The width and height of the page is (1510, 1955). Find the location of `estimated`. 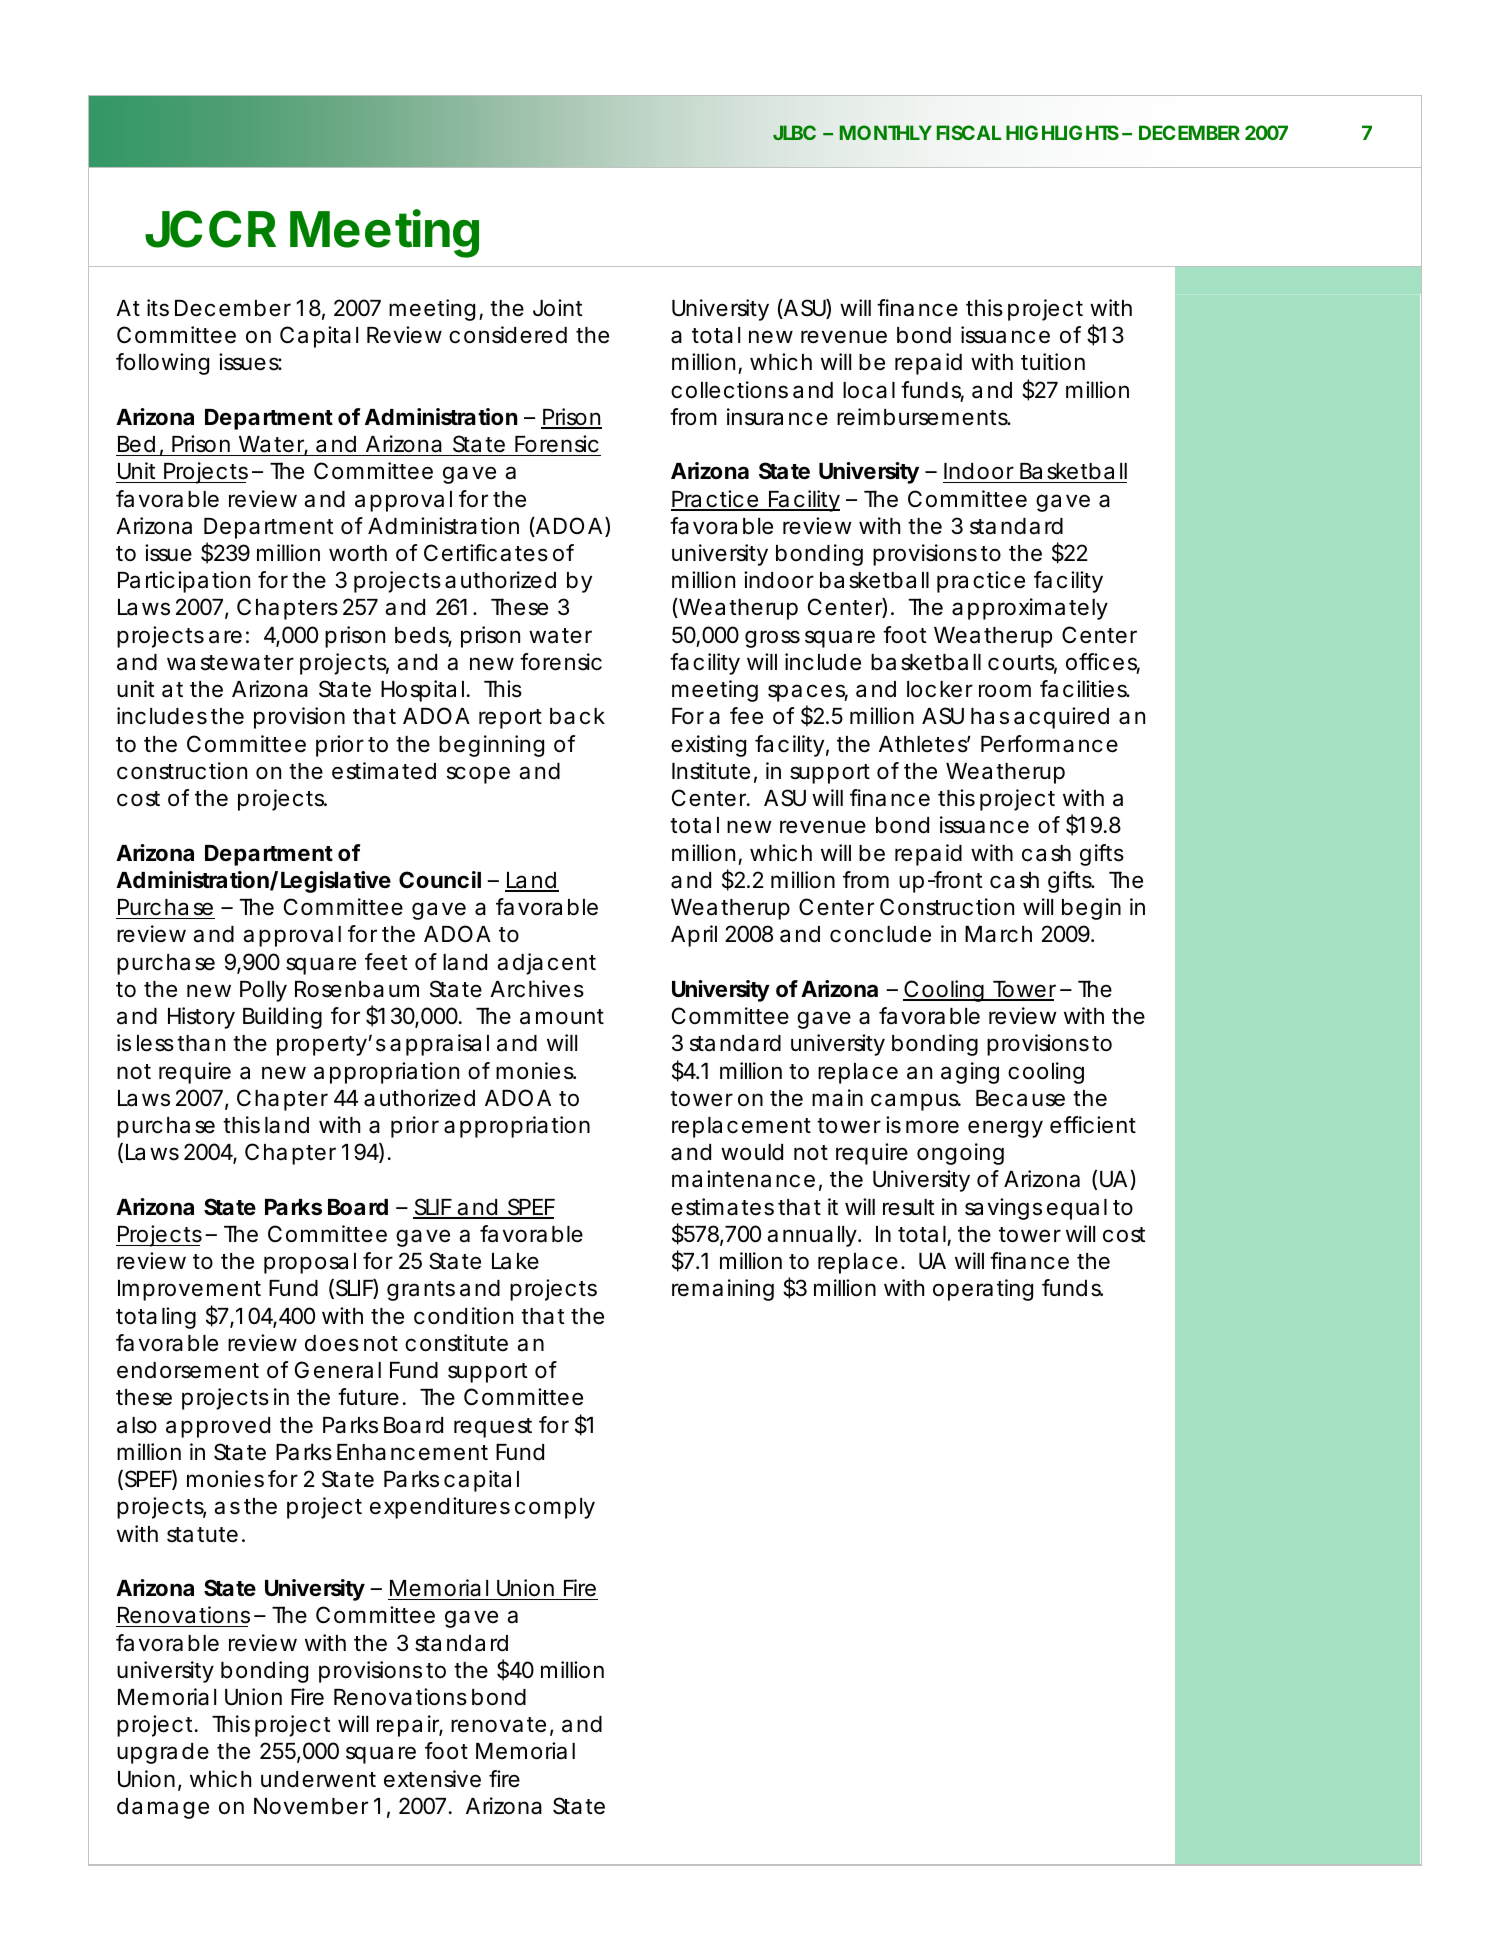

estimated is located at coordinates (384, 771).
